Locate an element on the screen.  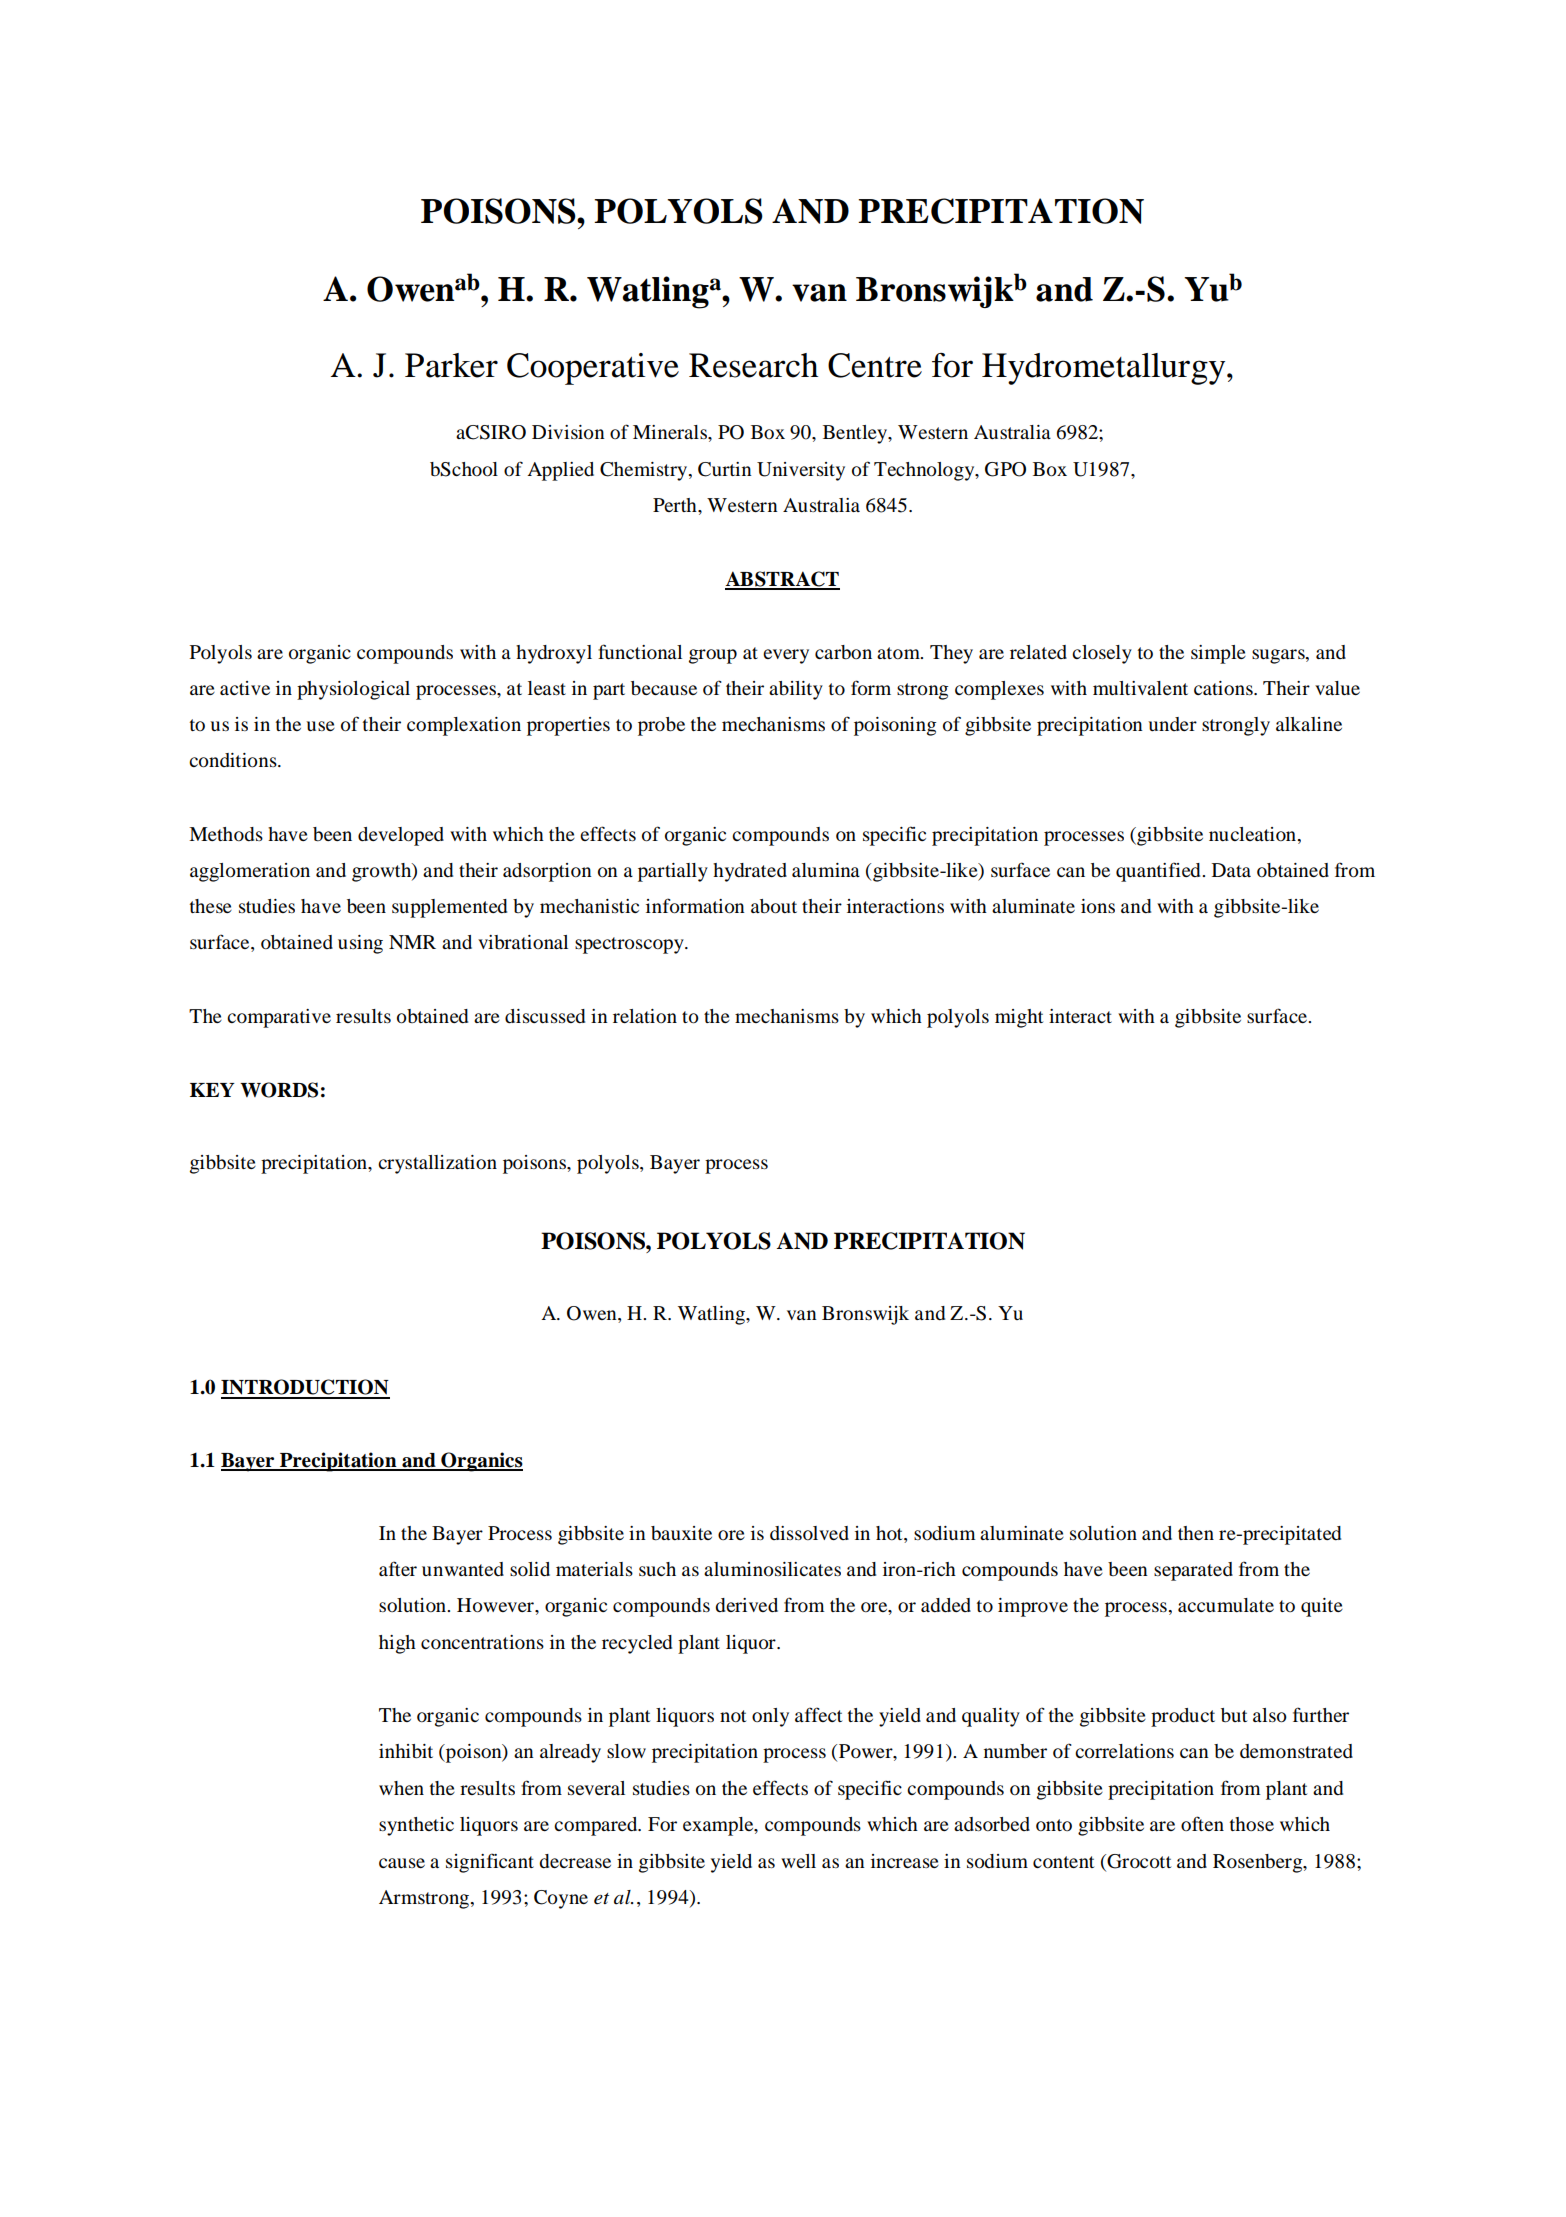
discussed is located at coordinates (545, 1016).
